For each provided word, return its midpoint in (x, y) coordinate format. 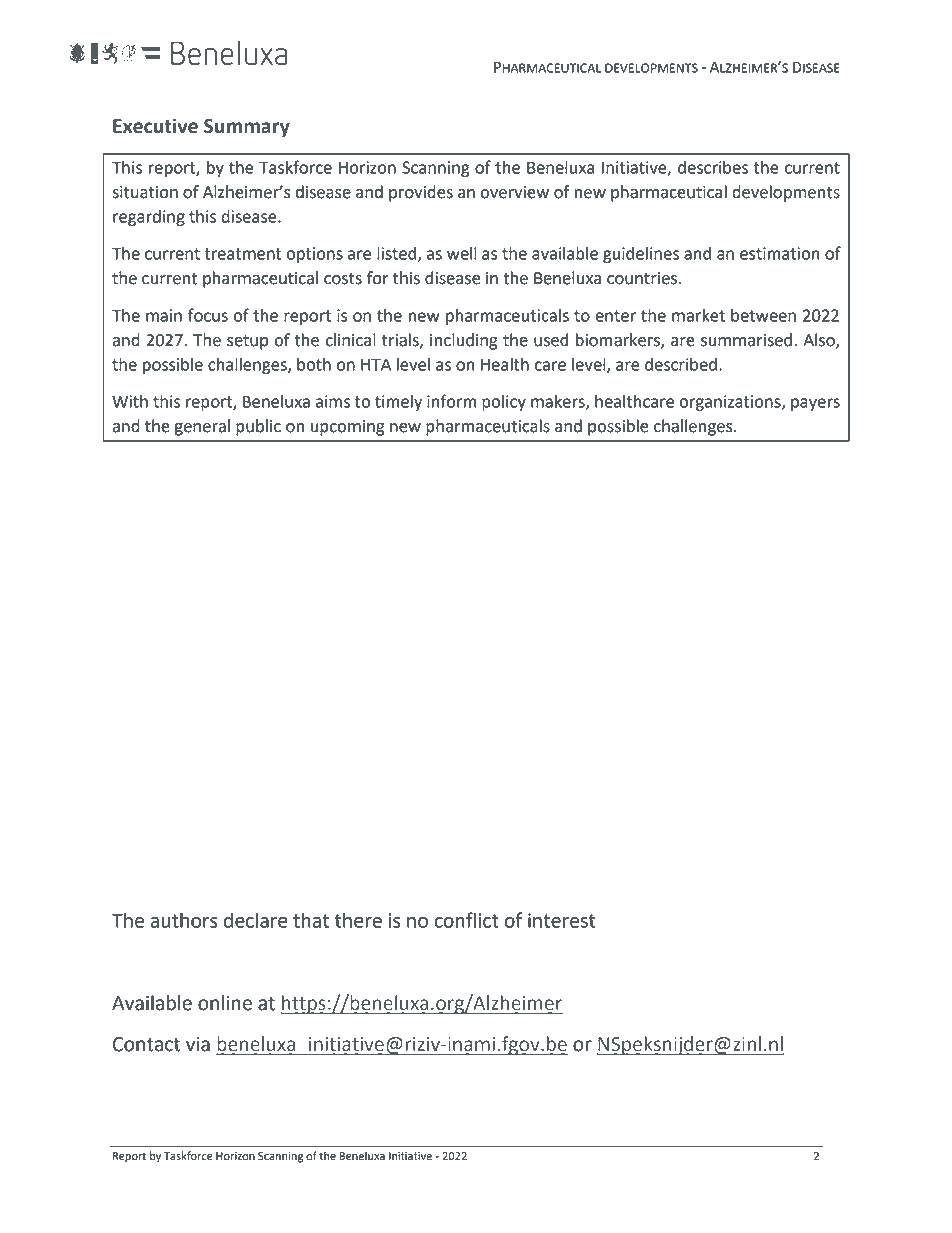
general (202, 427)
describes (713, 167)
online (225, 1003)
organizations (731, 403)
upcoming (348, 428)
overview (514, 192)
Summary (247, 128)
